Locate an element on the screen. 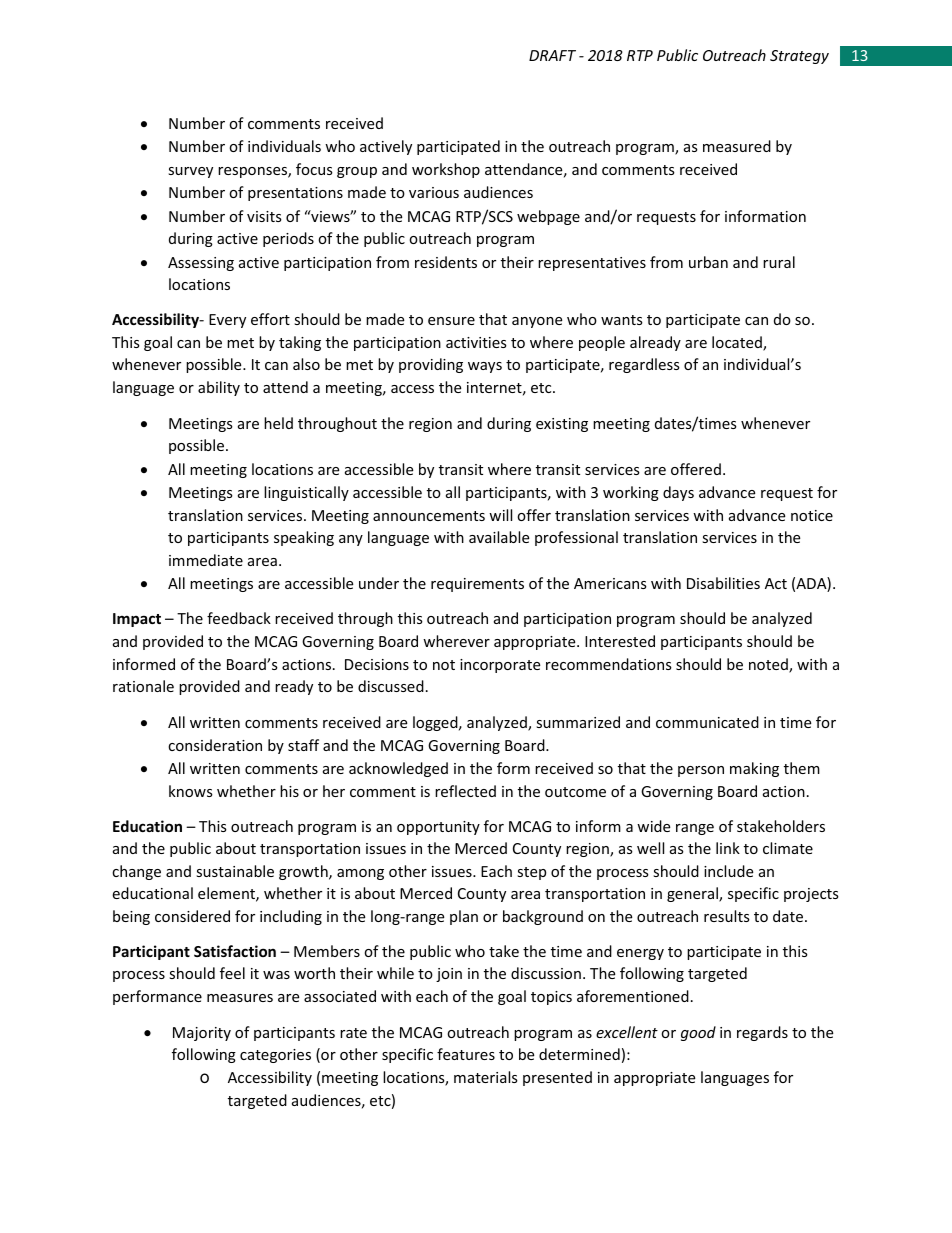 The height and width of the screenshot is (1233, 952). communicated is located at coordinates (707, 722).
